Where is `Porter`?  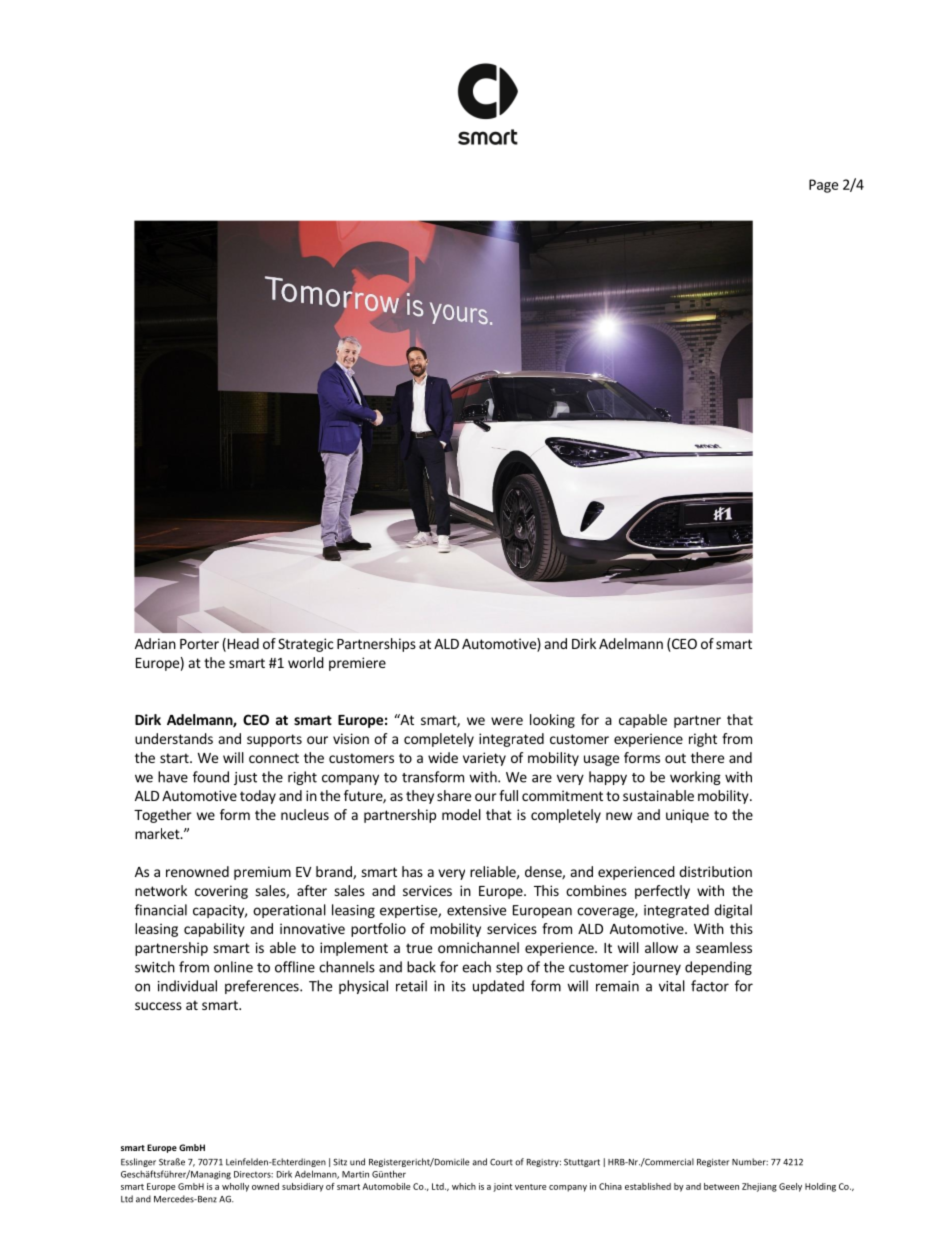
Porter is located at coordinates (199, 644).
